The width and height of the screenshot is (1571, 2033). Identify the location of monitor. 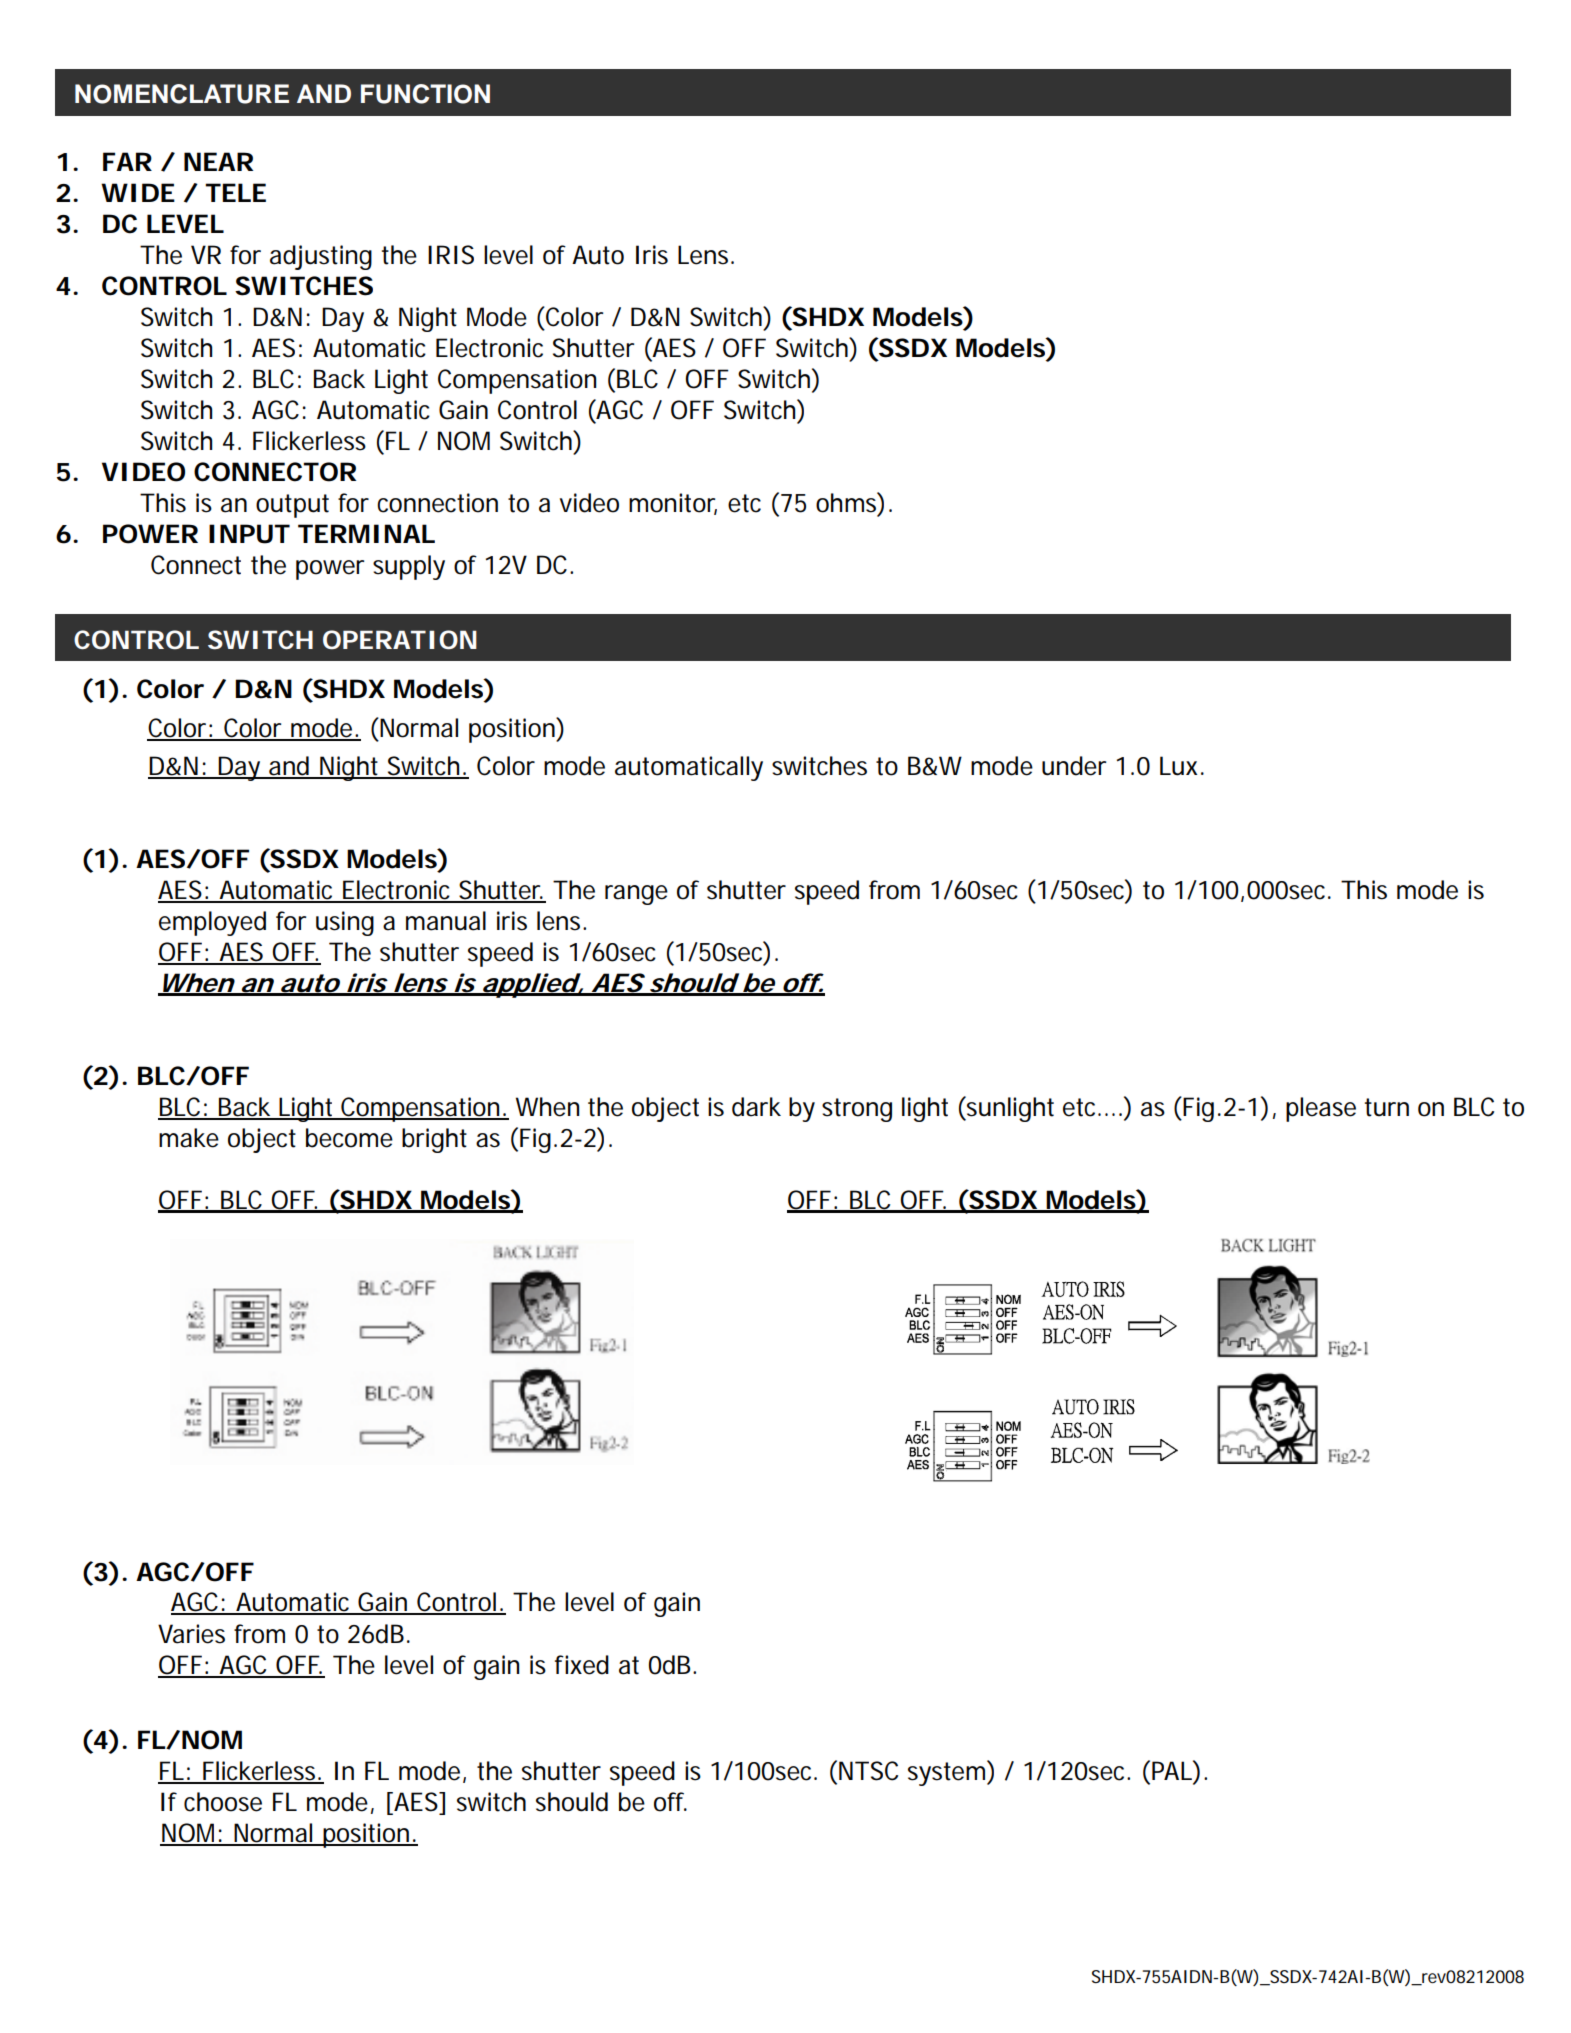
(673, 504).
